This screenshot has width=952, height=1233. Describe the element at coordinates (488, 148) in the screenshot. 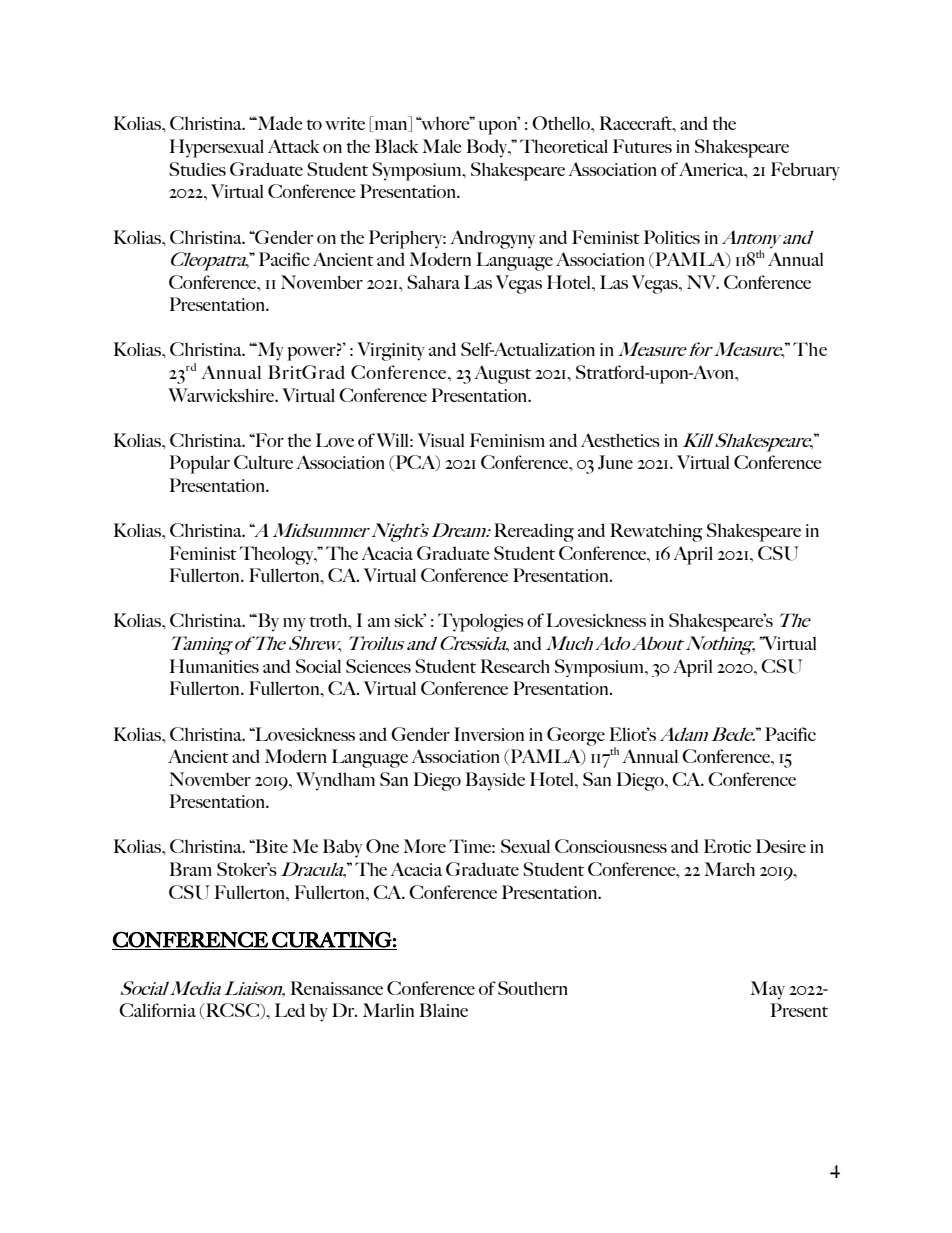

I see `Body` at that location.
